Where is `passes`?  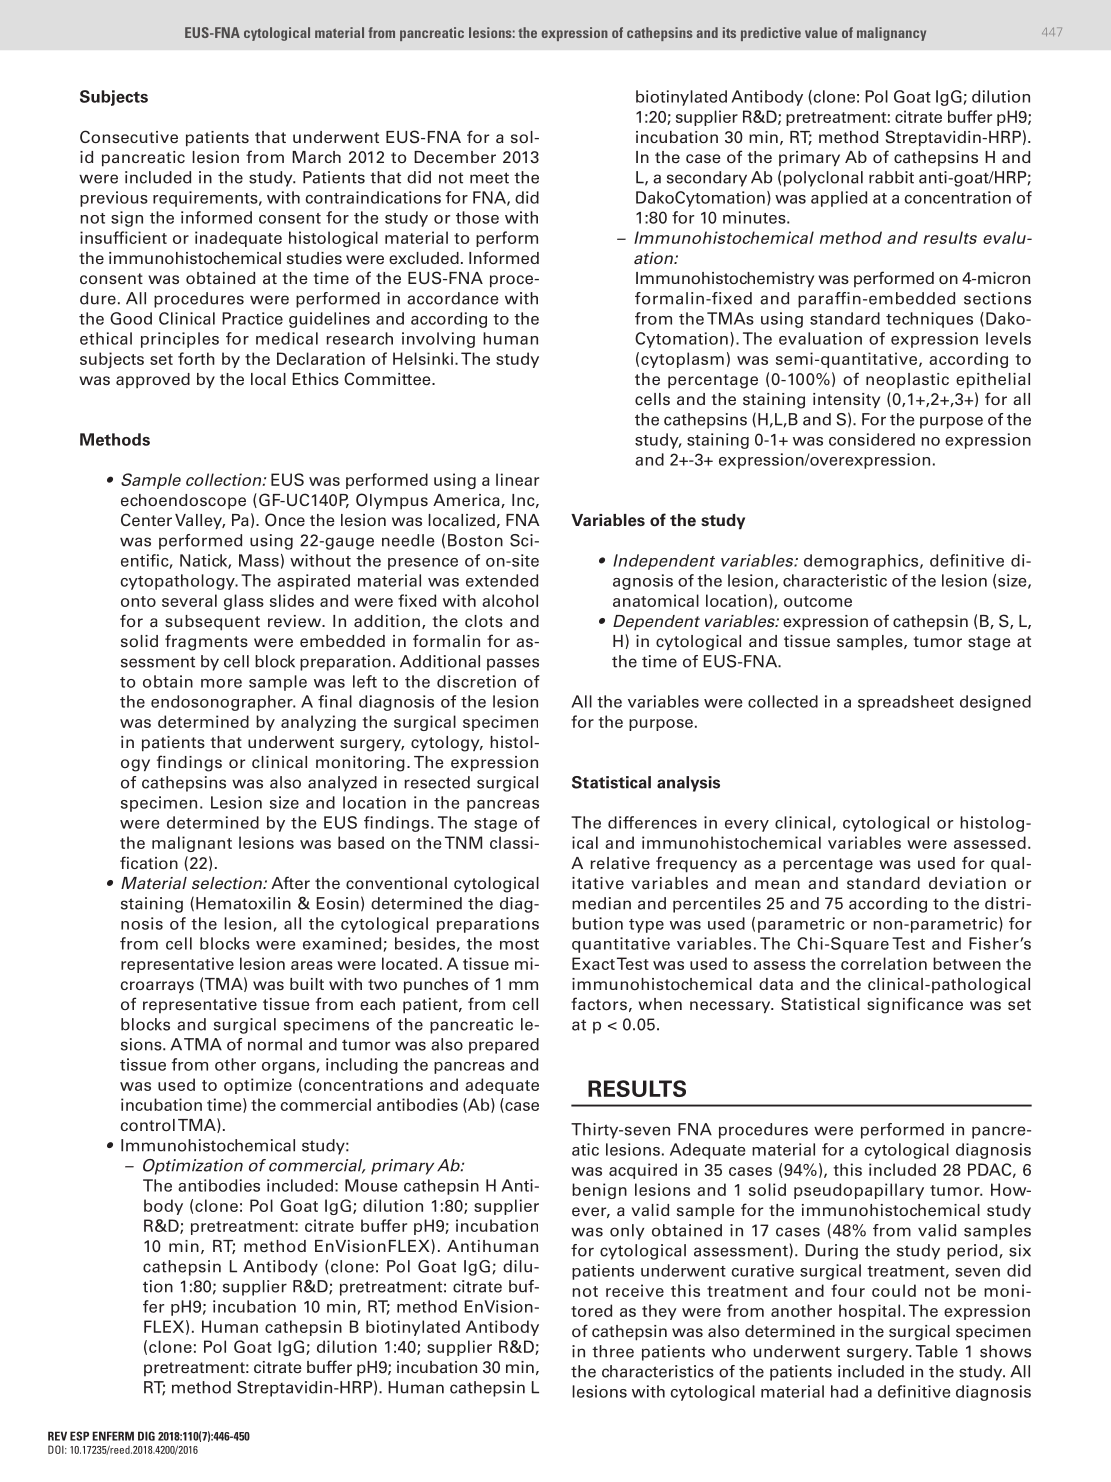 passes is located at coordinates (513, 664).
